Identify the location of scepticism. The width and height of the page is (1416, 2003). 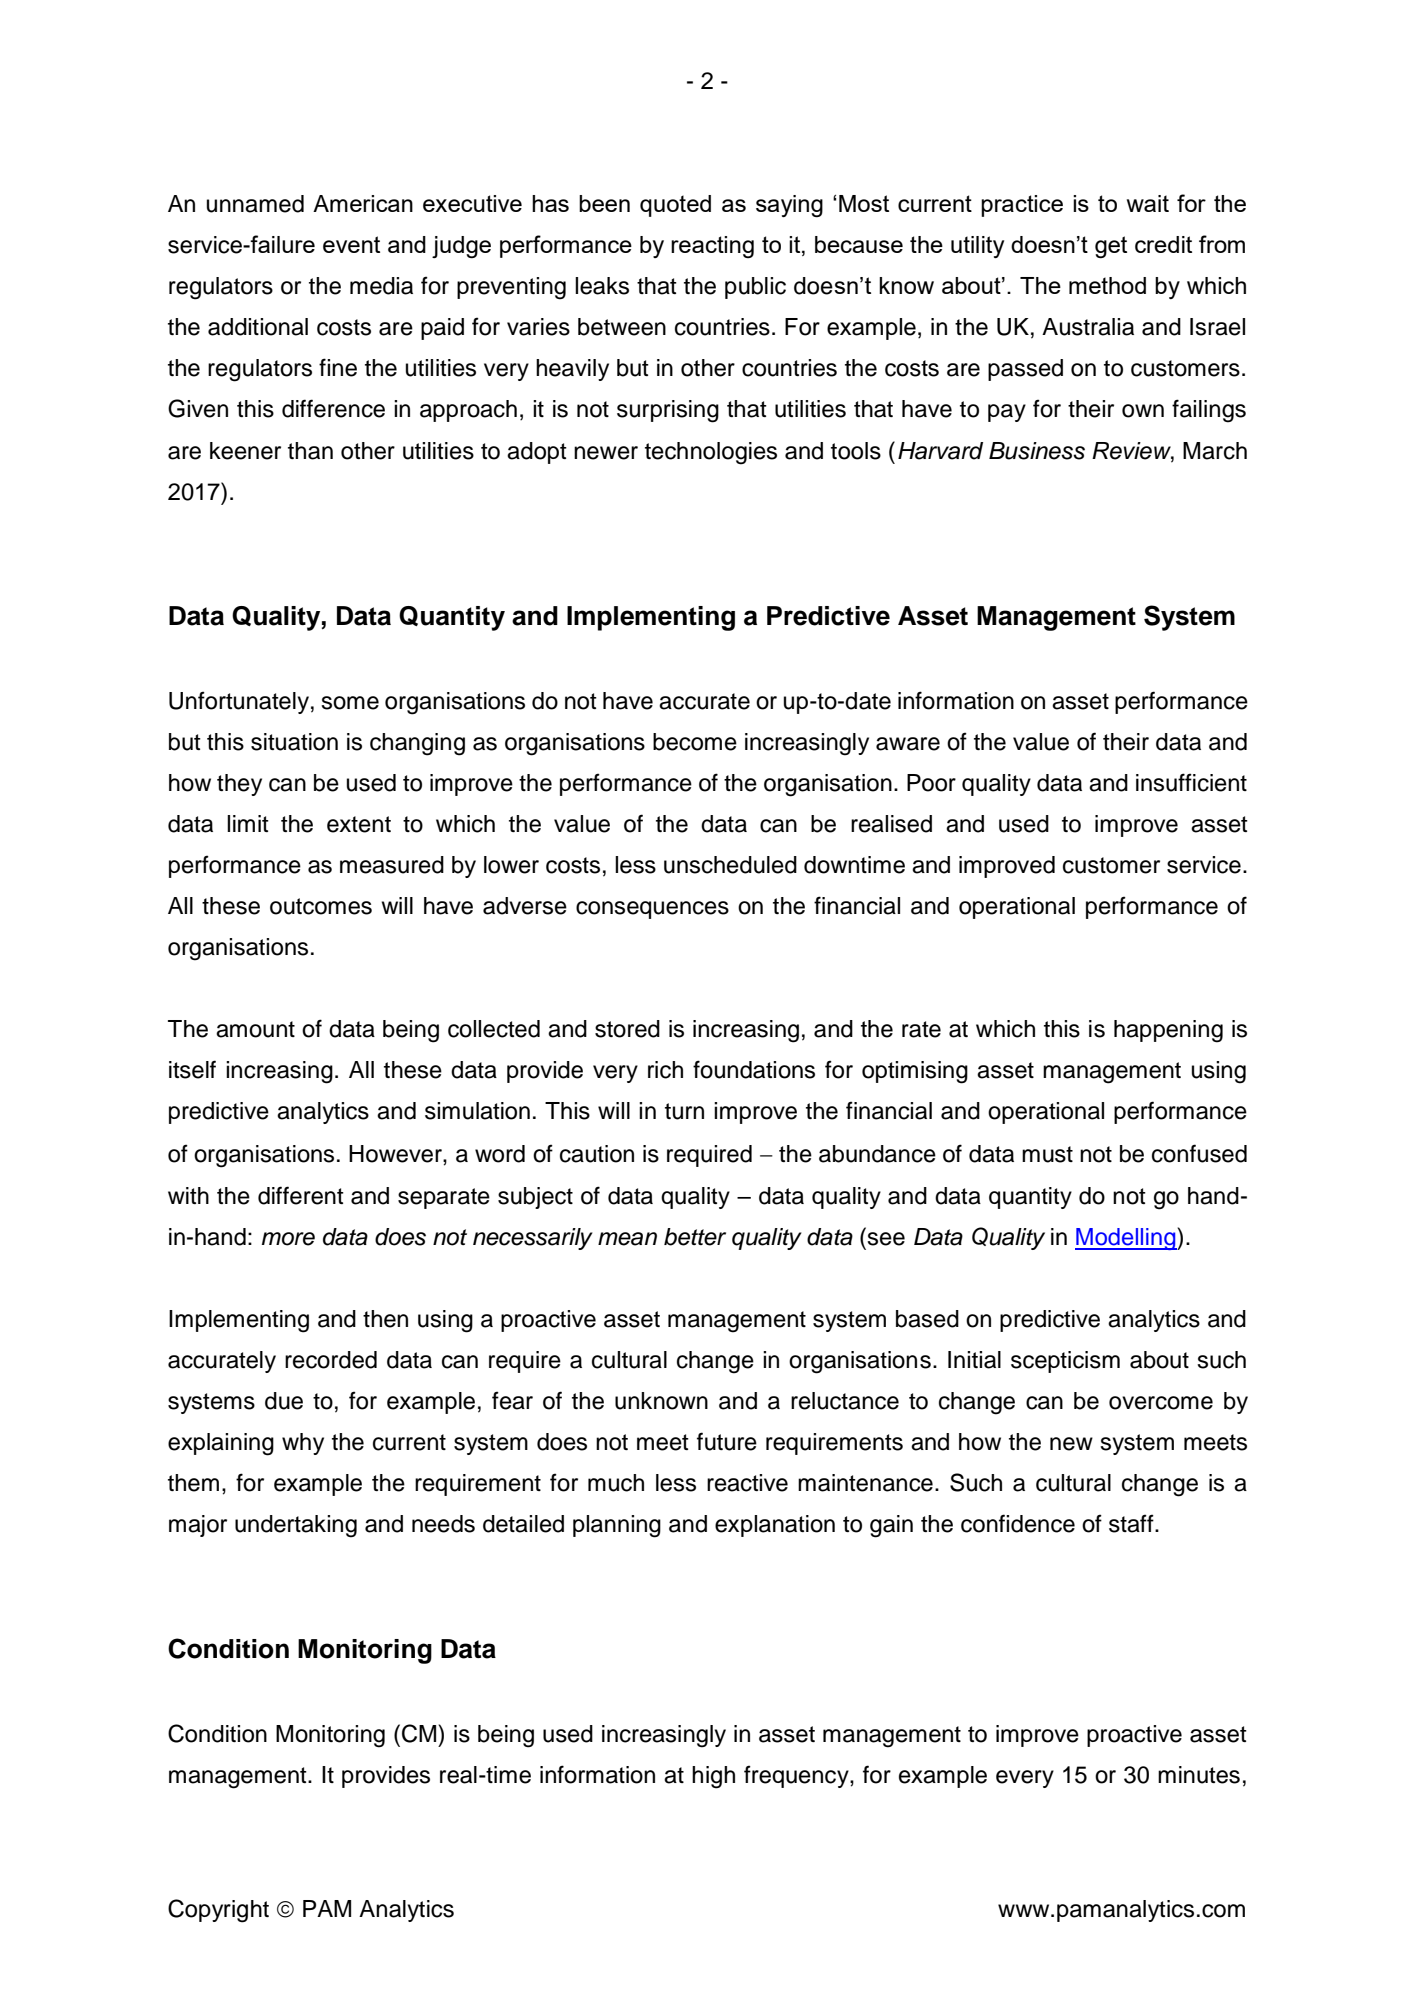
(1065, 1362).
